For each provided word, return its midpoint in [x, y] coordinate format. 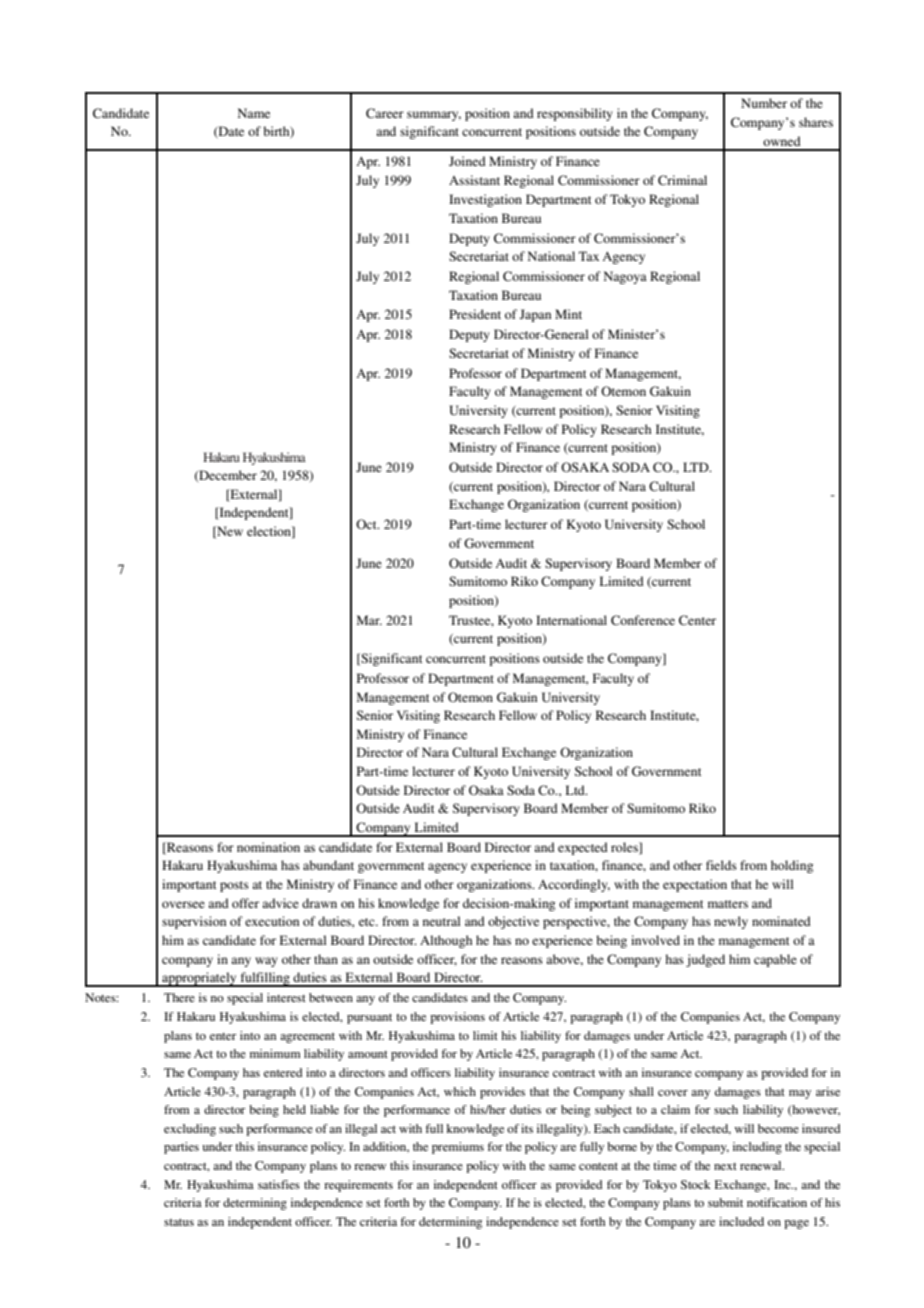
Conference [643, 620]
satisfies [279, 1184]
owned [782, 141]
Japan [535, 315]
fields [721, 865]
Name [254, 113]
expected [583, 848]
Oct [367, 524]
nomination [268, 847]
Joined [467, 161]
